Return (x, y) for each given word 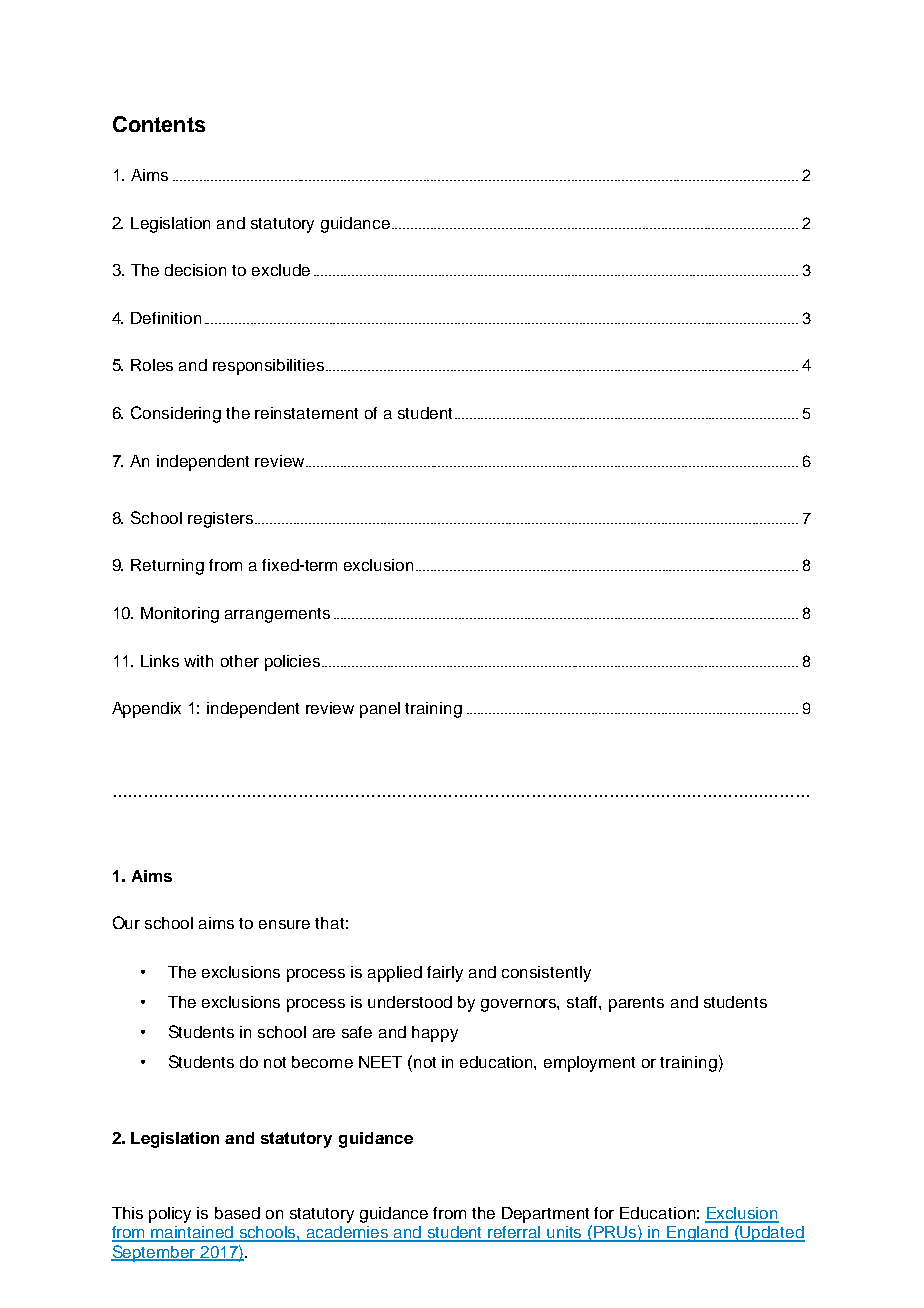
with (198, 661)
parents (636, 1004)
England (697, 1234)
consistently (546, 974)
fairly (445, 974)
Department (545, 1215)
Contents (159, 124)
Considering (176, 414)
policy (170, 1215)
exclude (281, 270)
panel (380, 710)
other (240, 661)
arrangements (277, 615)
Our (126, 922)
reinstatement (306, 413)
